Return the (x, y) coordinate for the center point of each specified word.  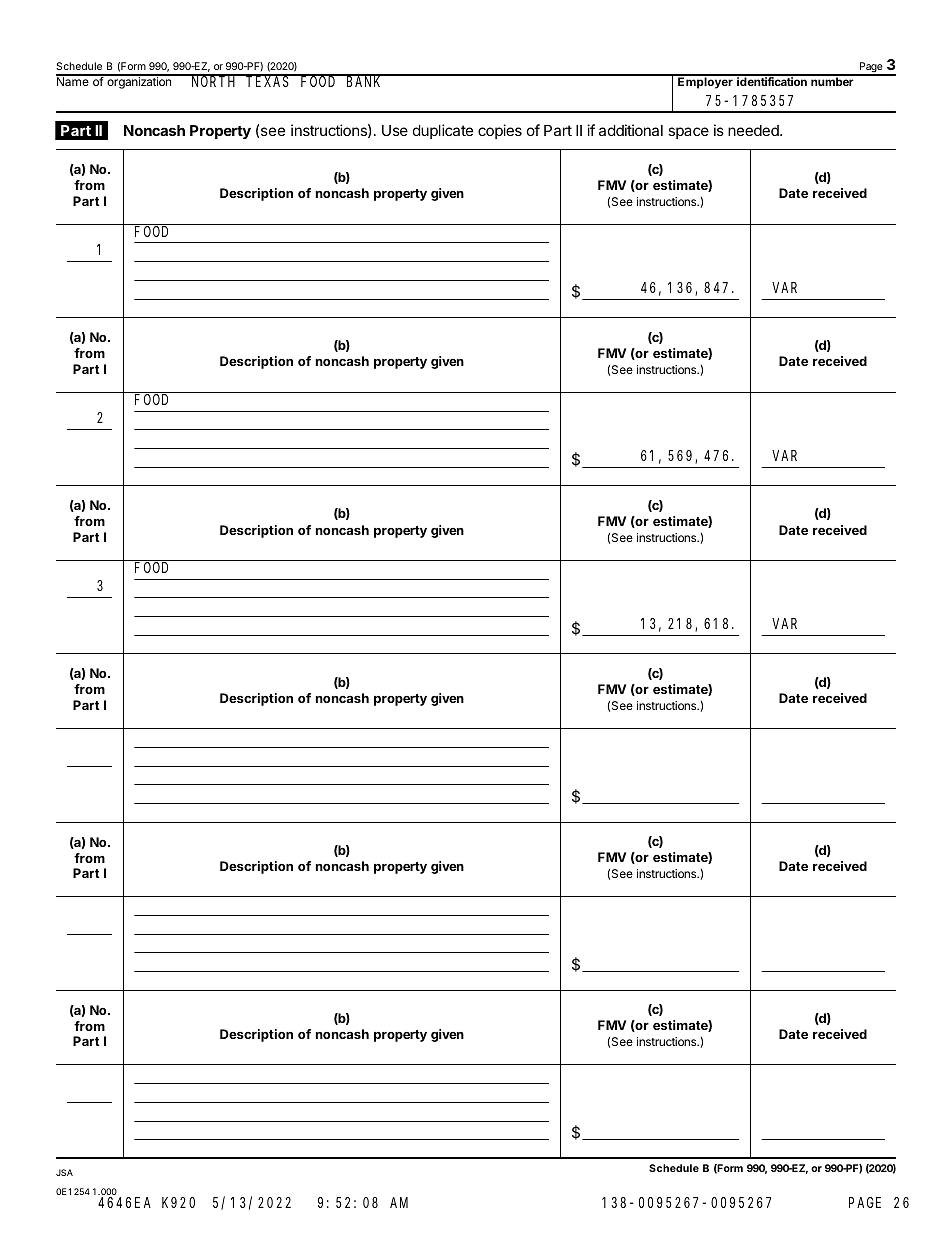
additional (631, 130)
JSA (64, 1172)
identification (772, 80)
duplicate (443, 131)
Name (73, 80)
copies (500, 131)
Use (395, 130)
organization (139, 82)
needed (754, 130)
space (688, 133)
